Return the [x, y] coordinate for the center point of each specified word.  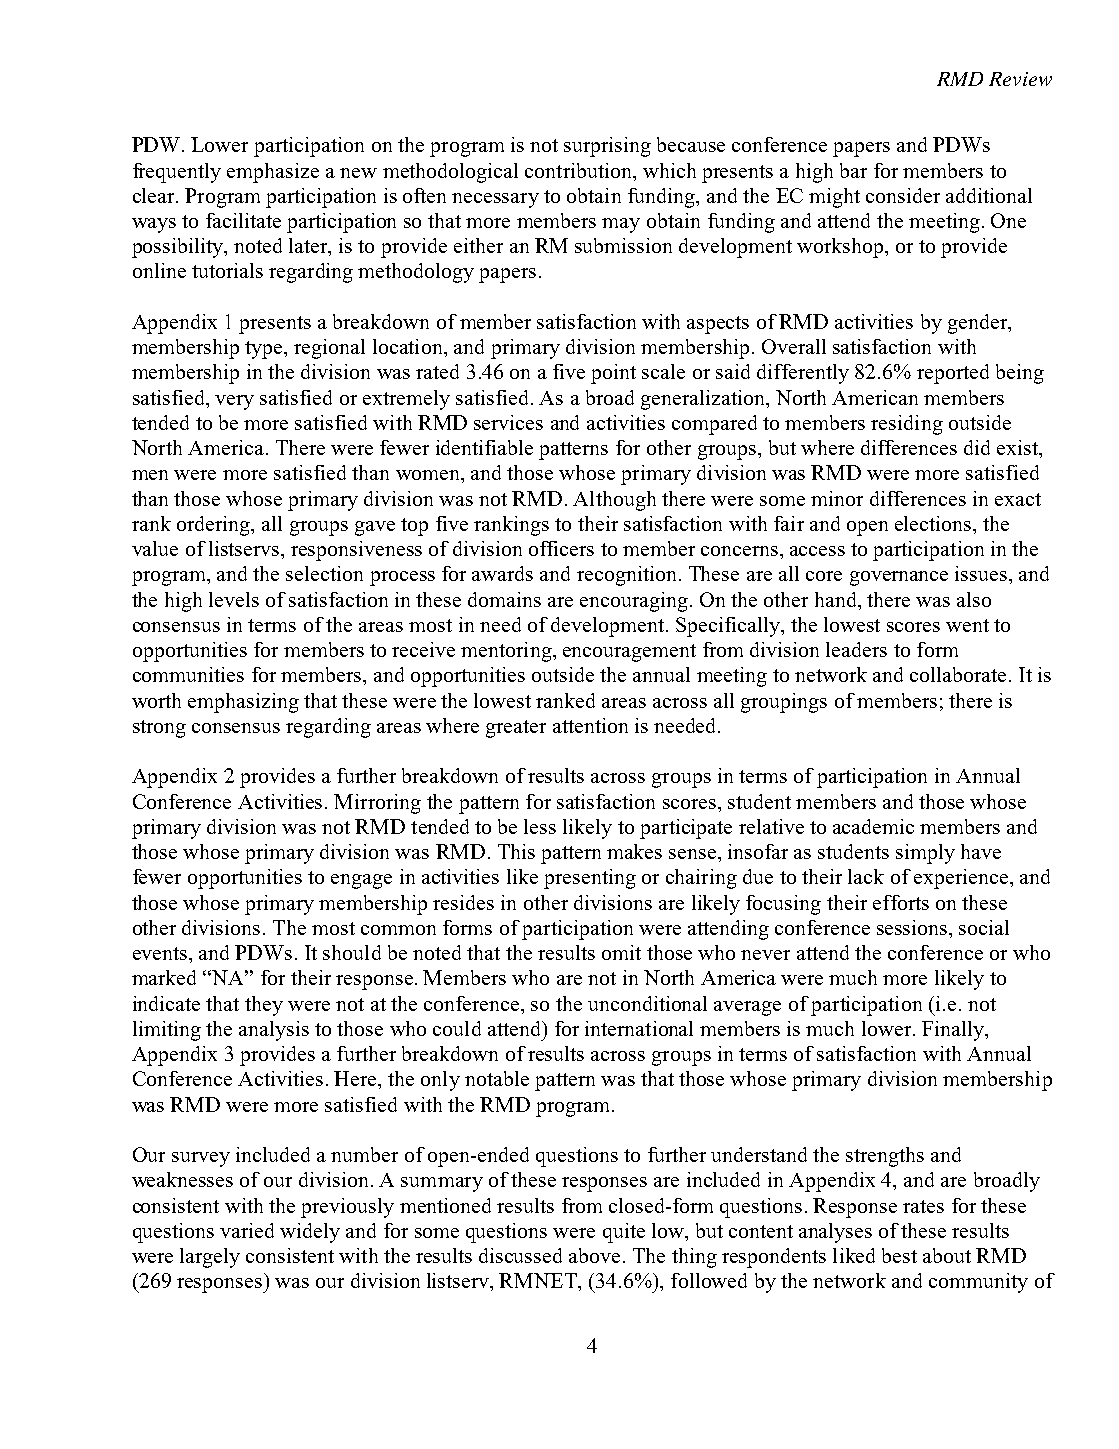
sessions [913, 927]
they [264, 1006]
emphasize [273, 173]
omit [621, 952]
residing [907, 425]
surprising [607, 147]
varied [247, 1230]
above [594, 1255]
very [234, 402]
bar [853, 170]
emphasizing [243, 703]
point [613, 374]
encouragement [629, 653]
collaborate [958, 674]
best [899, 1255]
